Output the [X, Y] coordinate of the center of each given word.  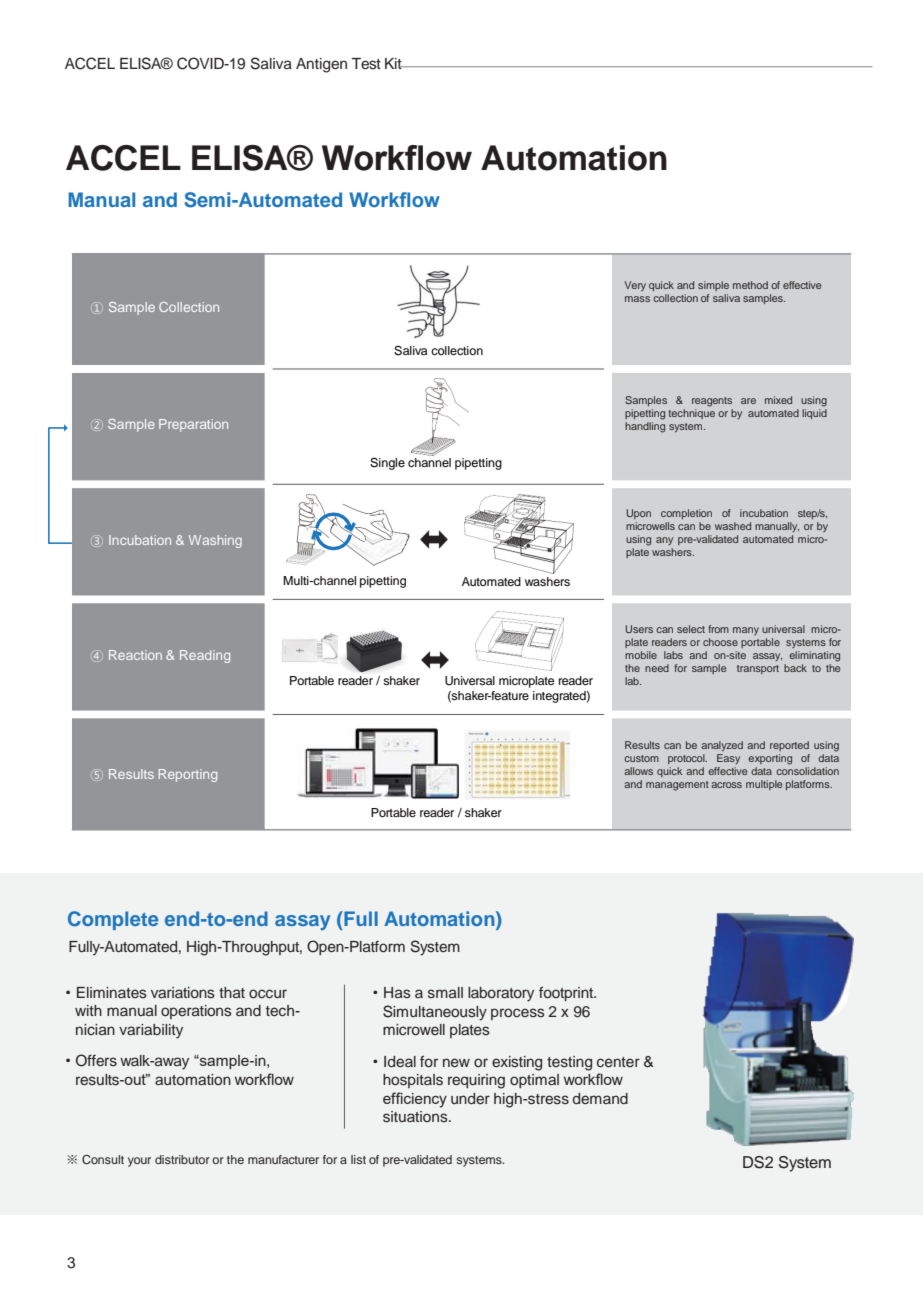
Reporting [187, 775]
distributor [182, 1159]
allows [638, 771]
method [750, 285]
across [726, 785]
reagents [712, 402]
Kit [394, 63]
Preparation [193, 425]
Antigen [321, 65]
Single [387, 463]
